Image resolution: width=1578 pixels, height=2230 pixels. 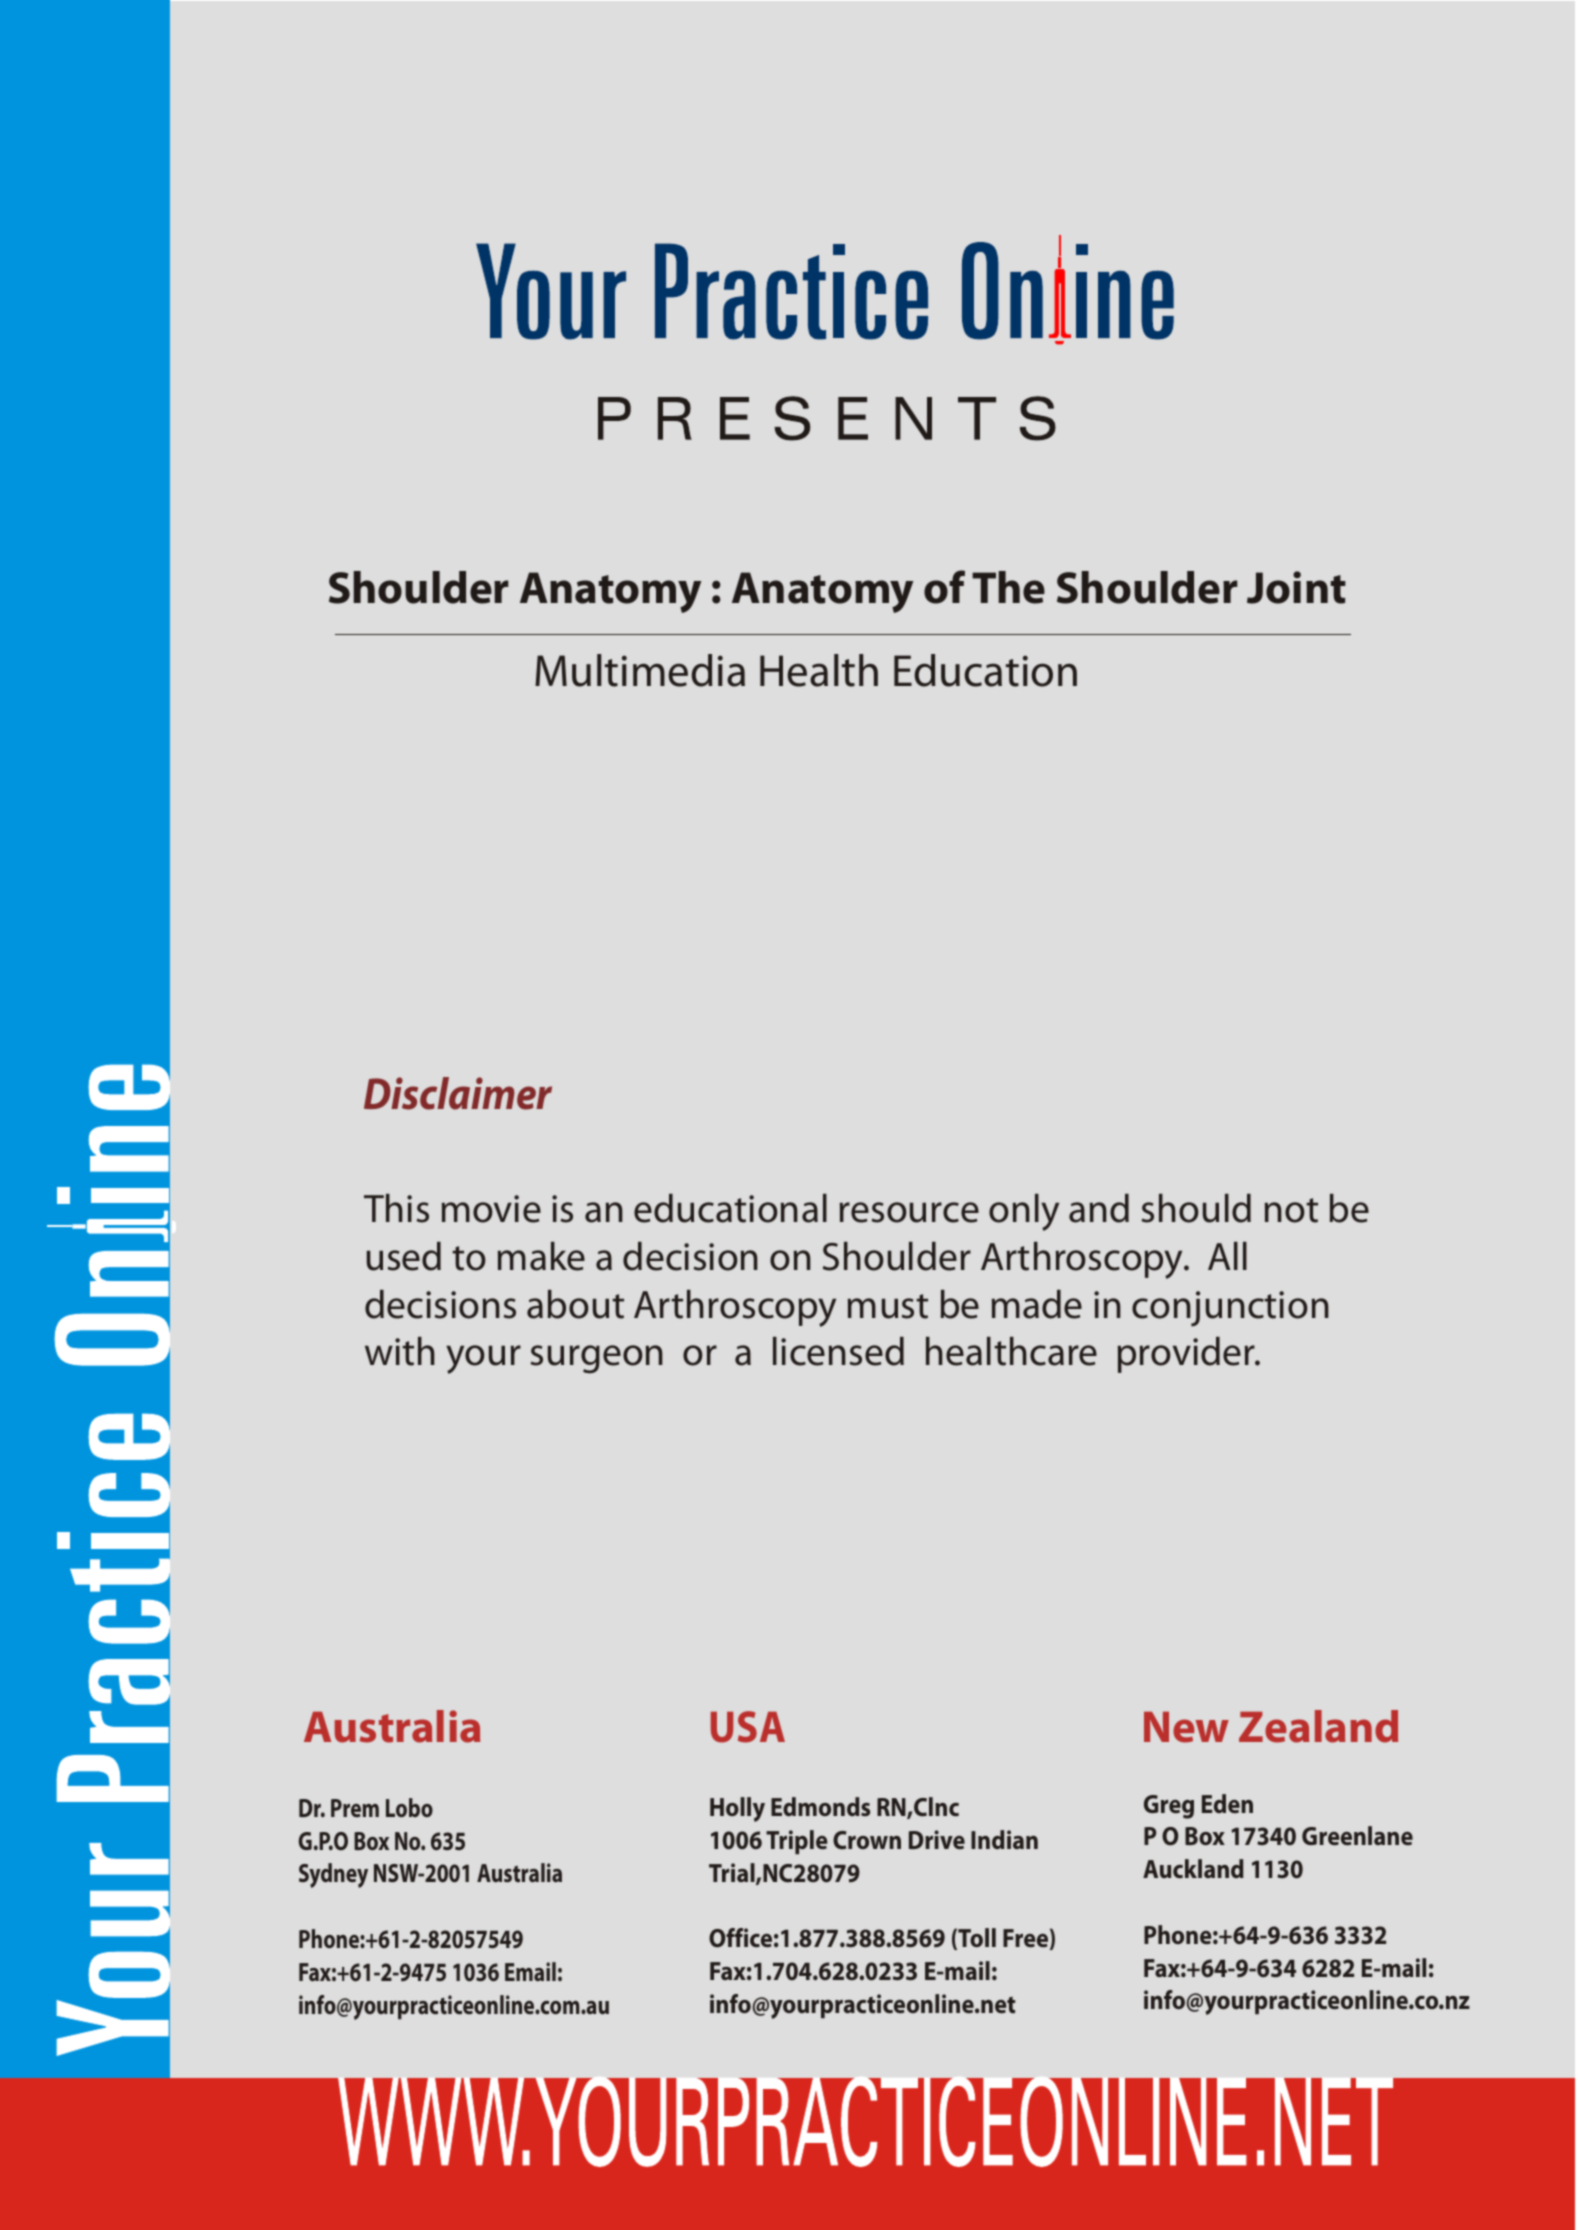 What do you see at coordinates (1296, 587) in the screenshot?
I see `Joint` at bounding box center [1296, 587].
